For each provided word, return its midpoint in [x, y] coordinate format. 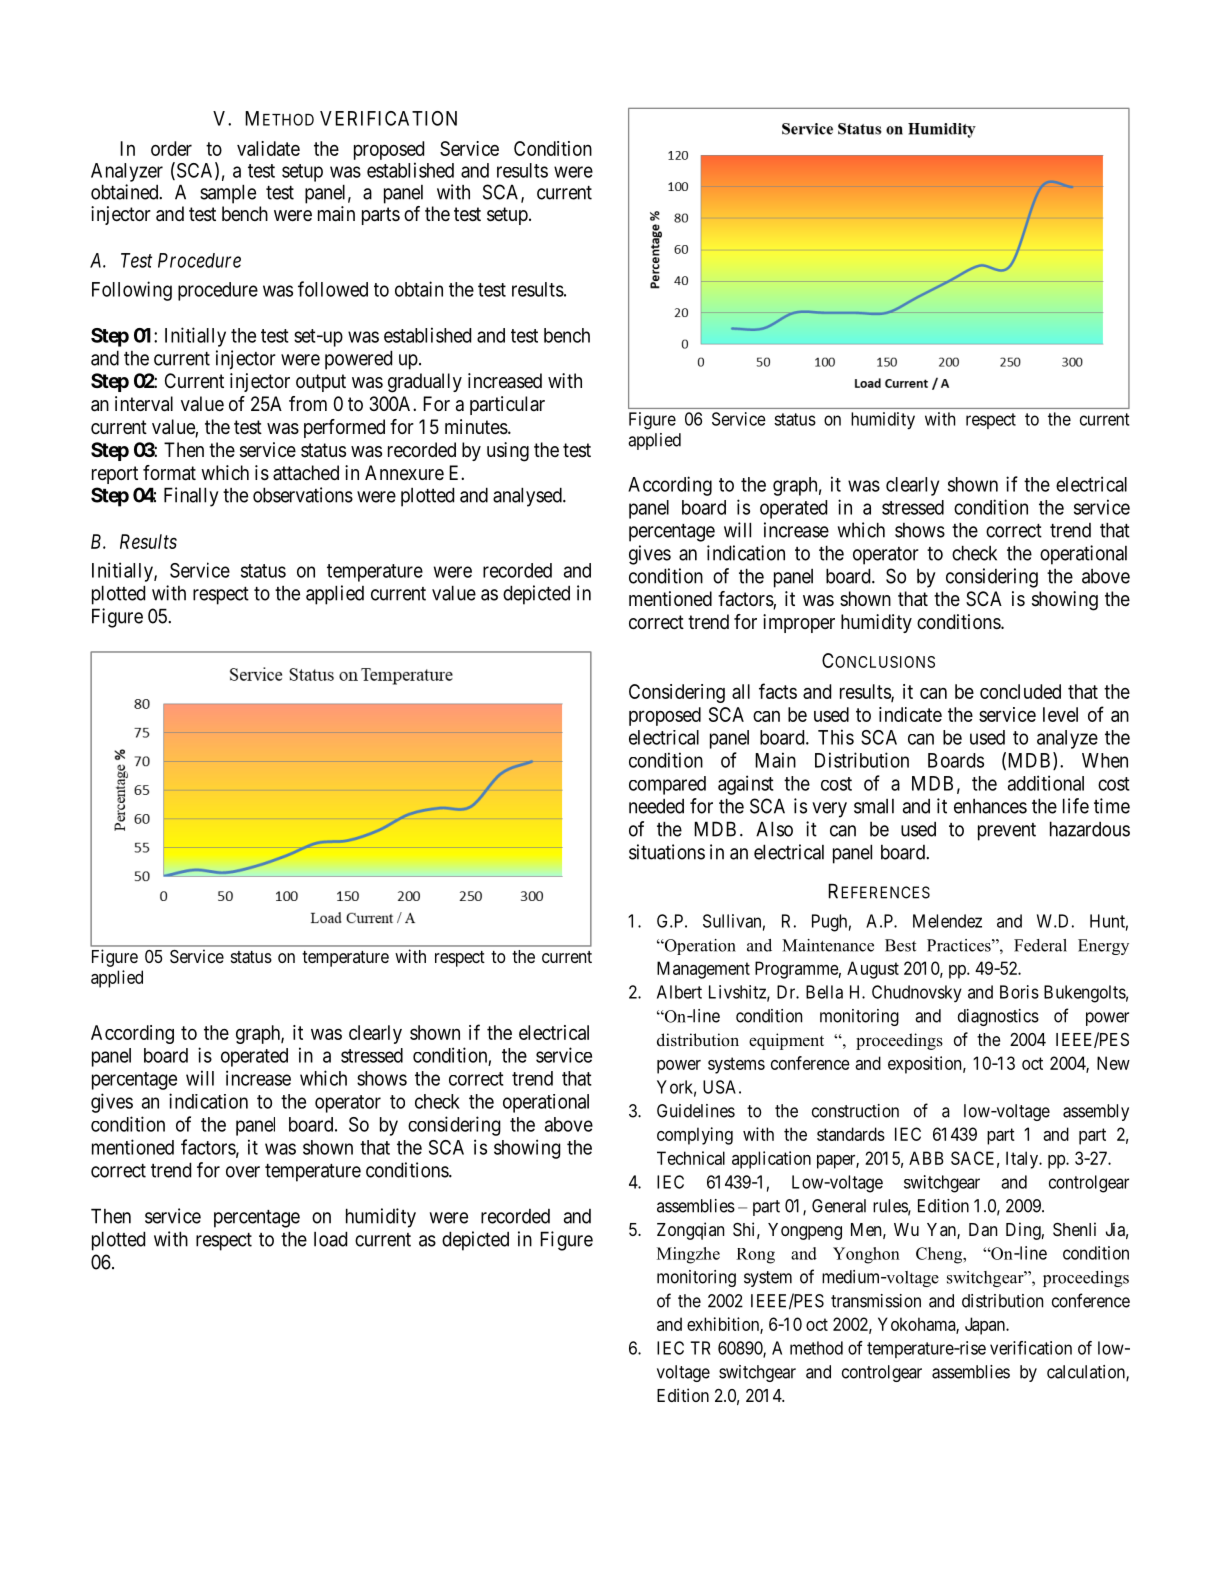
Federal [1040, 945]
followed [333, 289]
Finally [191, 497]
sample [228, 194]
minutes [476, 427]
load [330, 1239]
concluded [1020, 691]
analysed [528, 497]
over [243, 1172]
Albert [679, 992]
